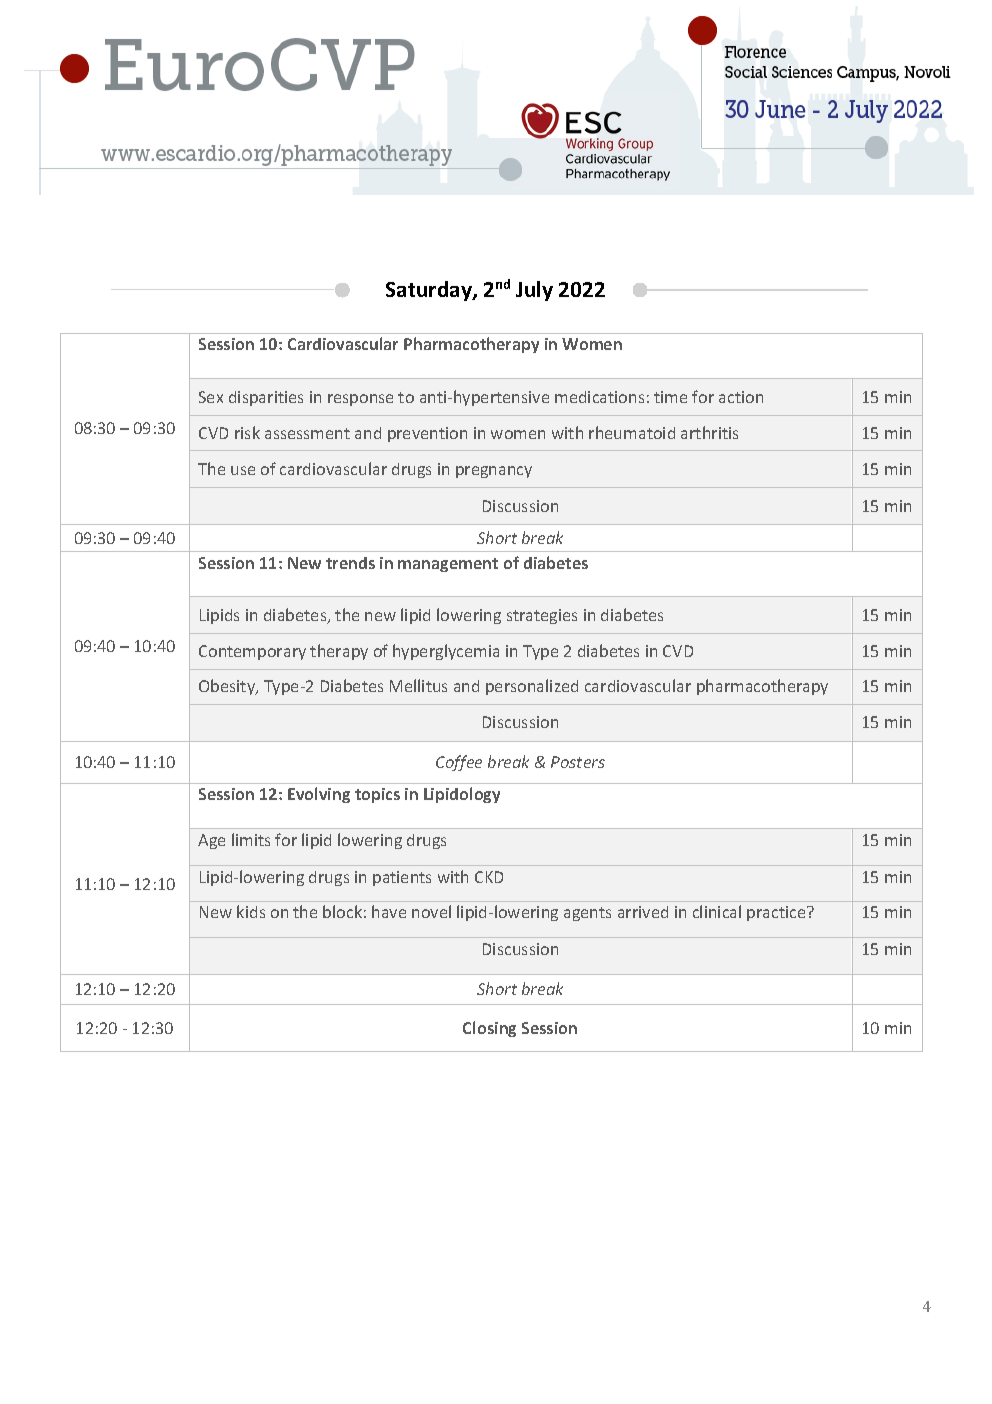  Describe the element at coordinates (489, 1029) in the document. I see `Closing` at that location.
